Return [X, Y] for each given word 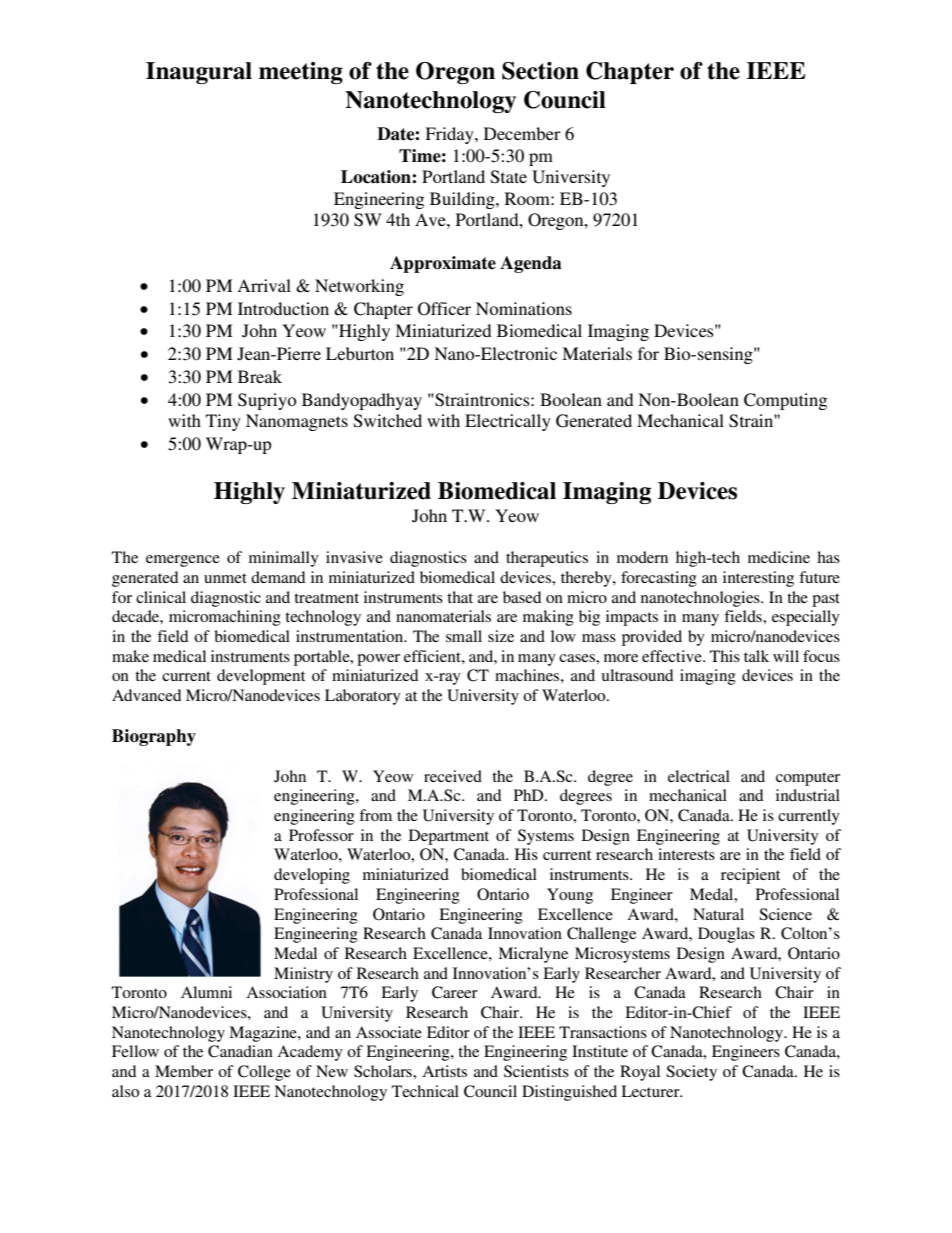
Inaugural [199, 73]
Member [184, 1071]
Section [540, 71]
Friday [450, 135]
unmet [225, 578]
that [460, 597]
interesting [758, 579]
